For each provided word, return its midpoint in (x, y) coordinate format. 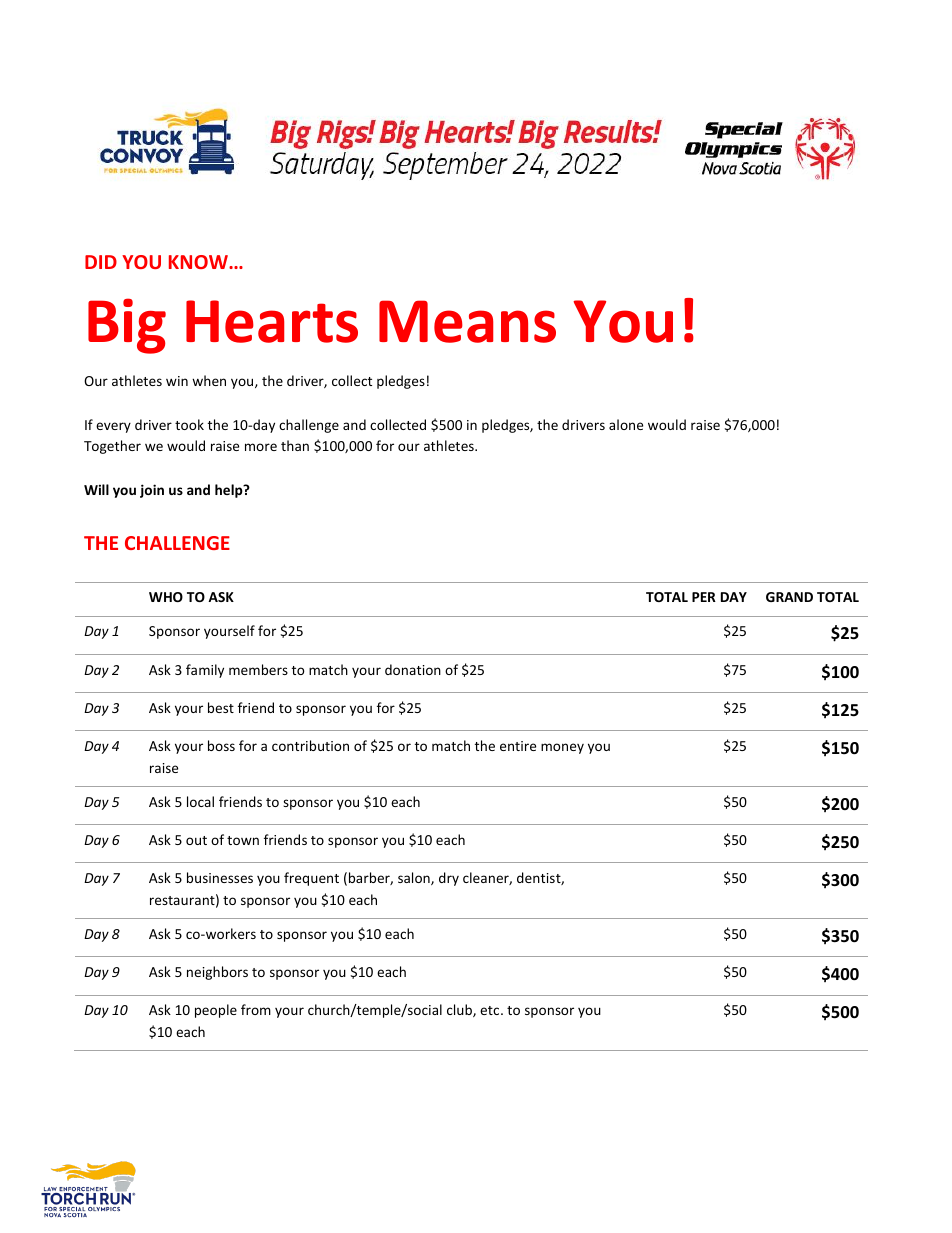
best (221, 707)
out (196, 840)
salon (415, 878)
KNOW (199, 262)
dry (449, 879)
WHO (166, 597)
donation (413, 669)
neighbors (217, 973)
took (189, 424)
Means (467, 321)
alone (626, 424)
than (295, 445)
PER (704, 597)
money (562, 748)
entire (518, 746)
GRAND (789, 597)
